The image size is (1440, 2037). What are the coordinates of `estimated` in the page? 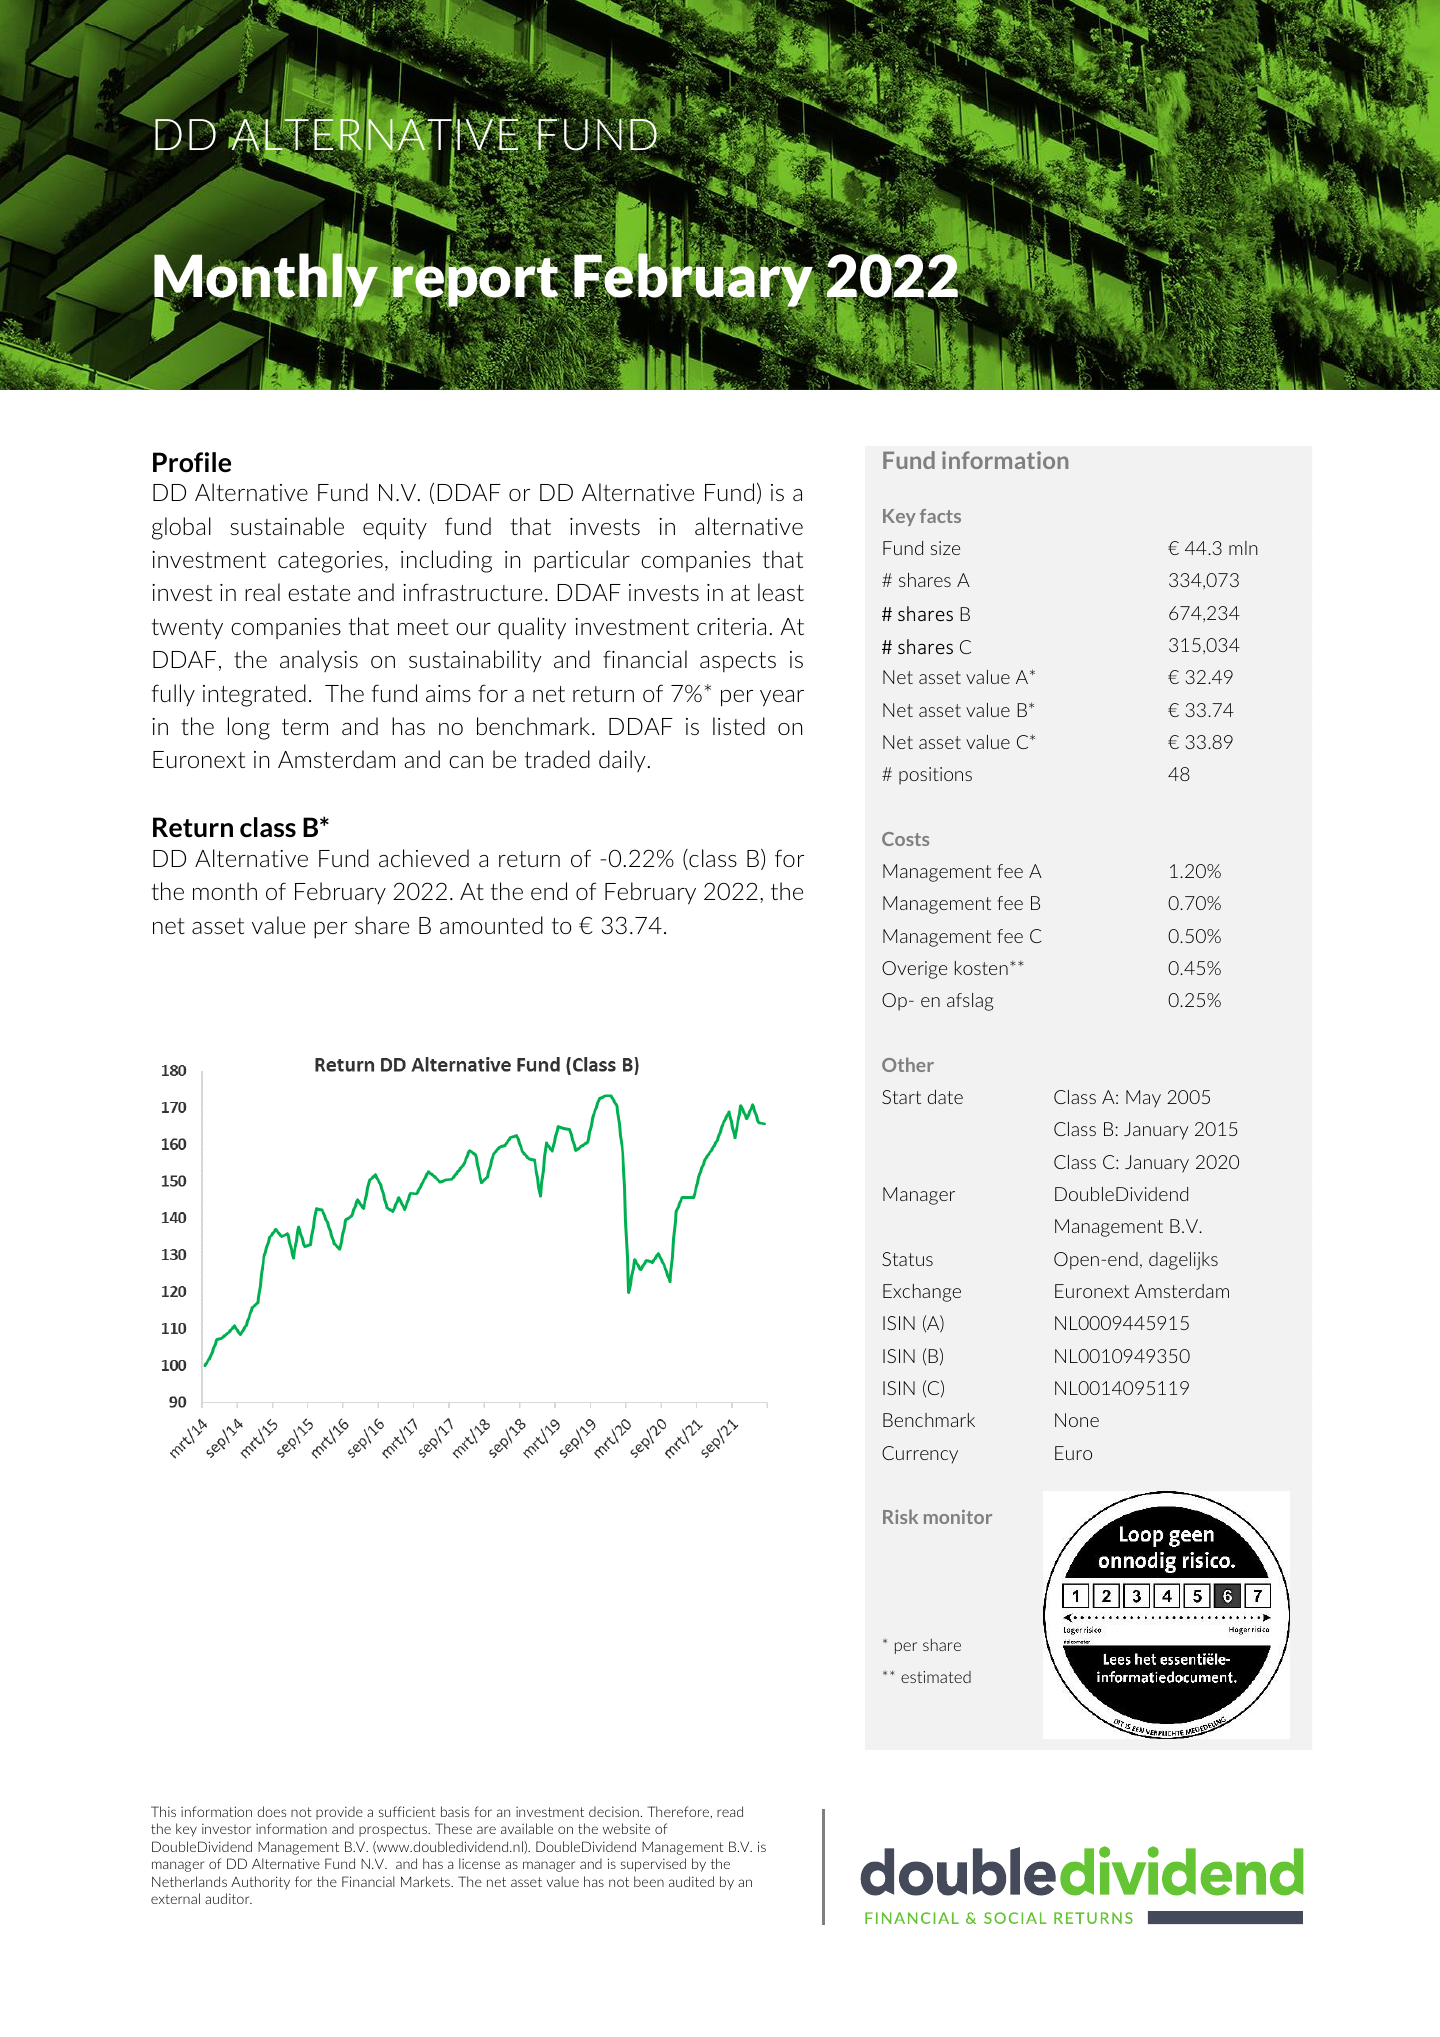 It's located at (936, 1677).
